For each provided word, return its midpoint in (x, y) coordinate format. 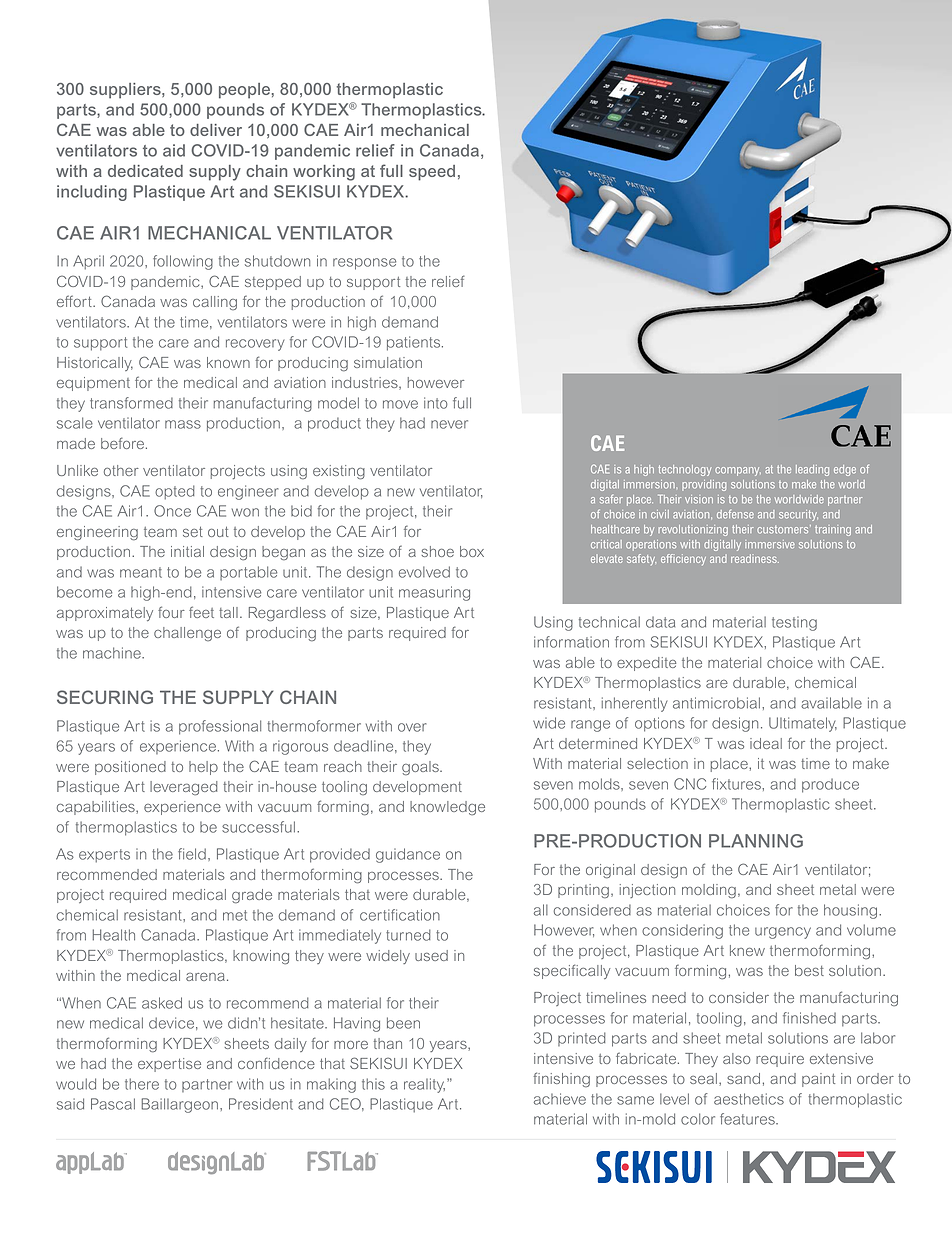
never (449, 424)
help (203, 768)
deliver (216, 130)
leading (812, 470)
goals (421, 768)
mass (183, 424)
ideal (766, 743)
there (142, 1084)
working (324, 173)
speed (432, 173)
